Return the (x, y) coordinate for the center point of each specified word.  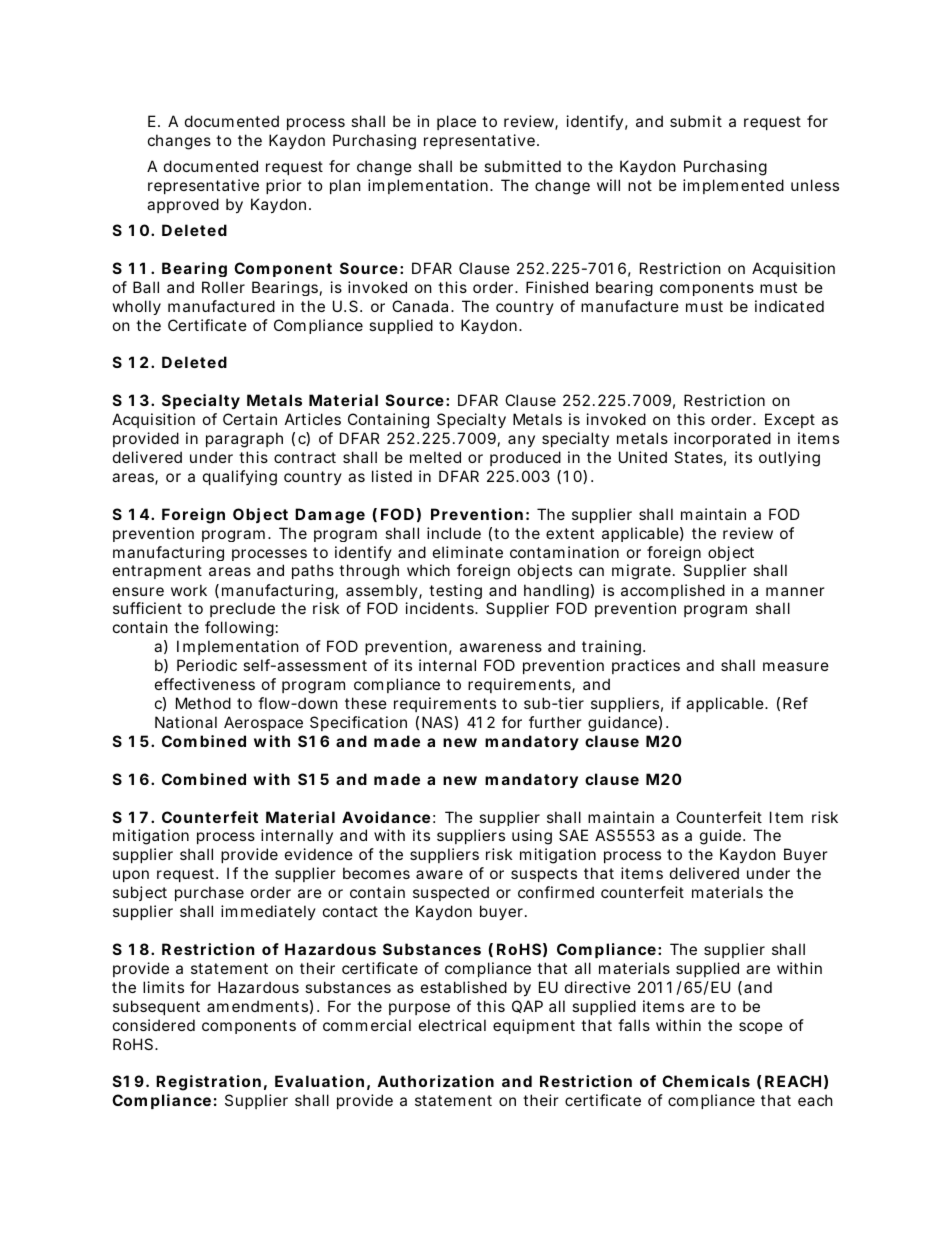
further (555, 722)
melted (435, 457)
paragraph (244, 440)
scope (761, 1028)
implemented (733, 186)
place (456, 122)
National (186, 722)
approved (183, 205)
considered (154, 1025)
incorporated (722, 439)
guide (722, 837)
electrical (452, 1025)
